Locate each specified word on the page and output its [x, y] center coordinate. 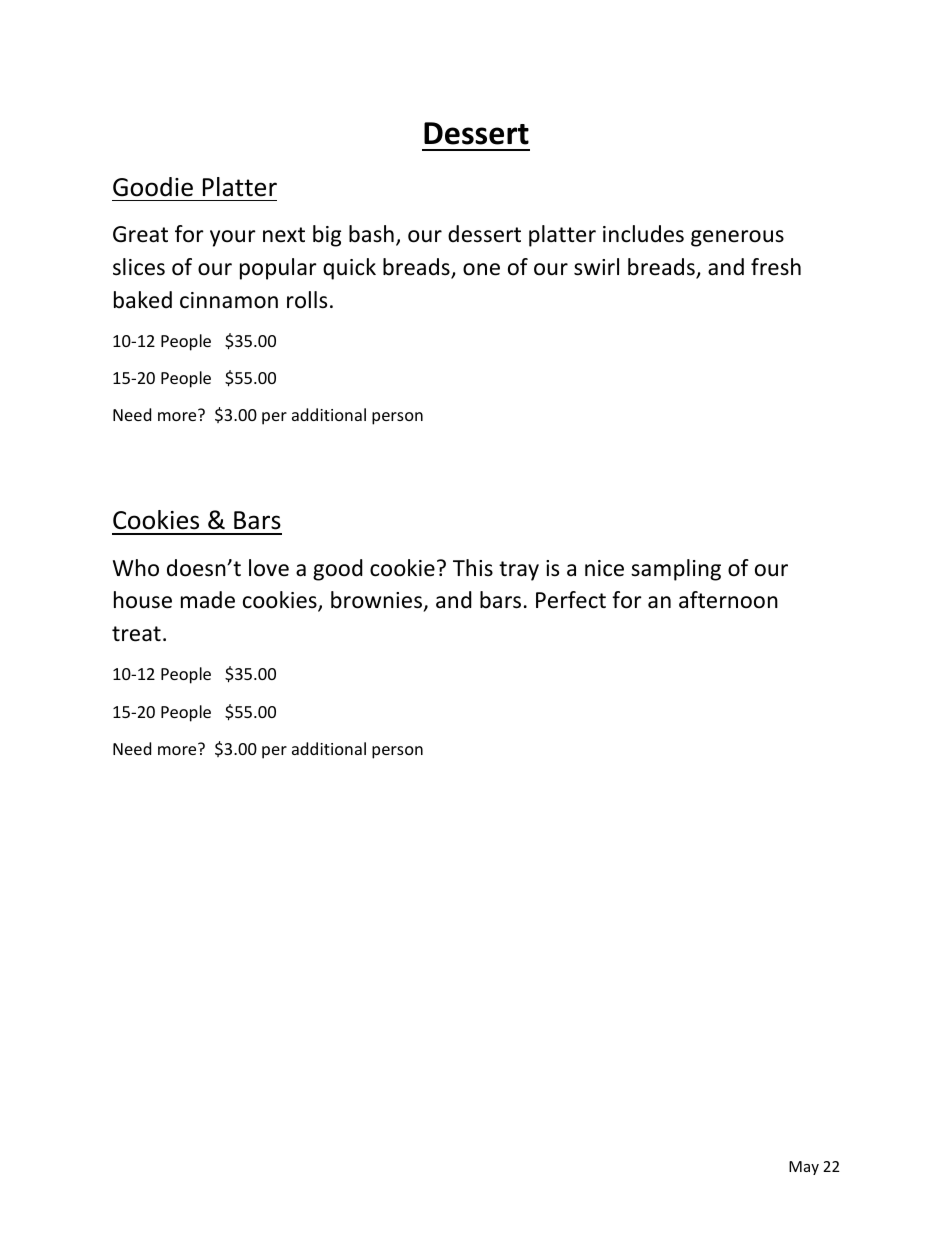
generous [737, 238]
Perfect [571, 600]
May [804, 1168]
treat [136, 634]
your [233, 238]
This [473, 567]
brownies [378, 601]
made [208, 600]
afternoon [728, 600]
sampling [676, 570]
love [269, 568]
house [143, 600]
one [481, 269]
